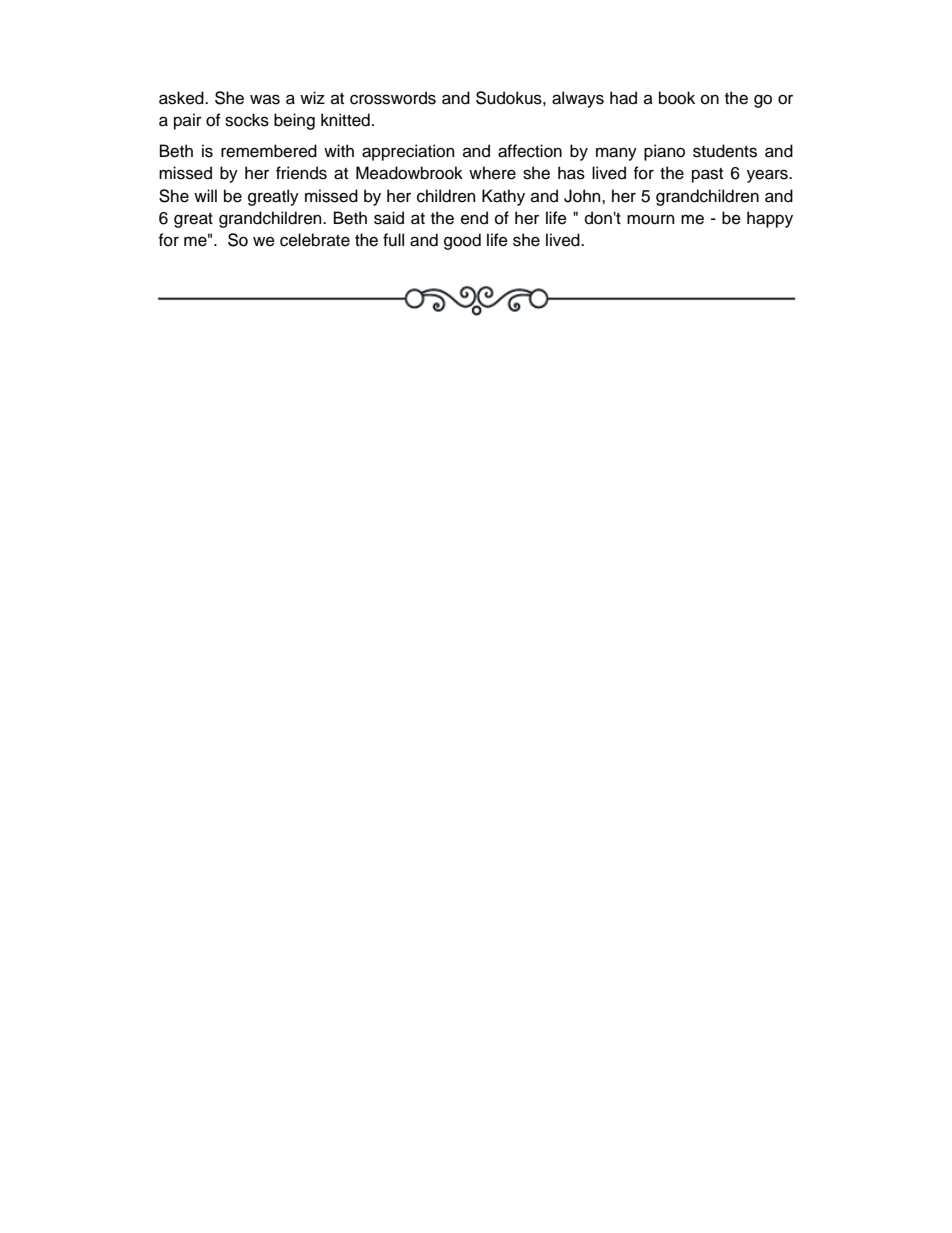  I want to click on book, so click(677, 98).
